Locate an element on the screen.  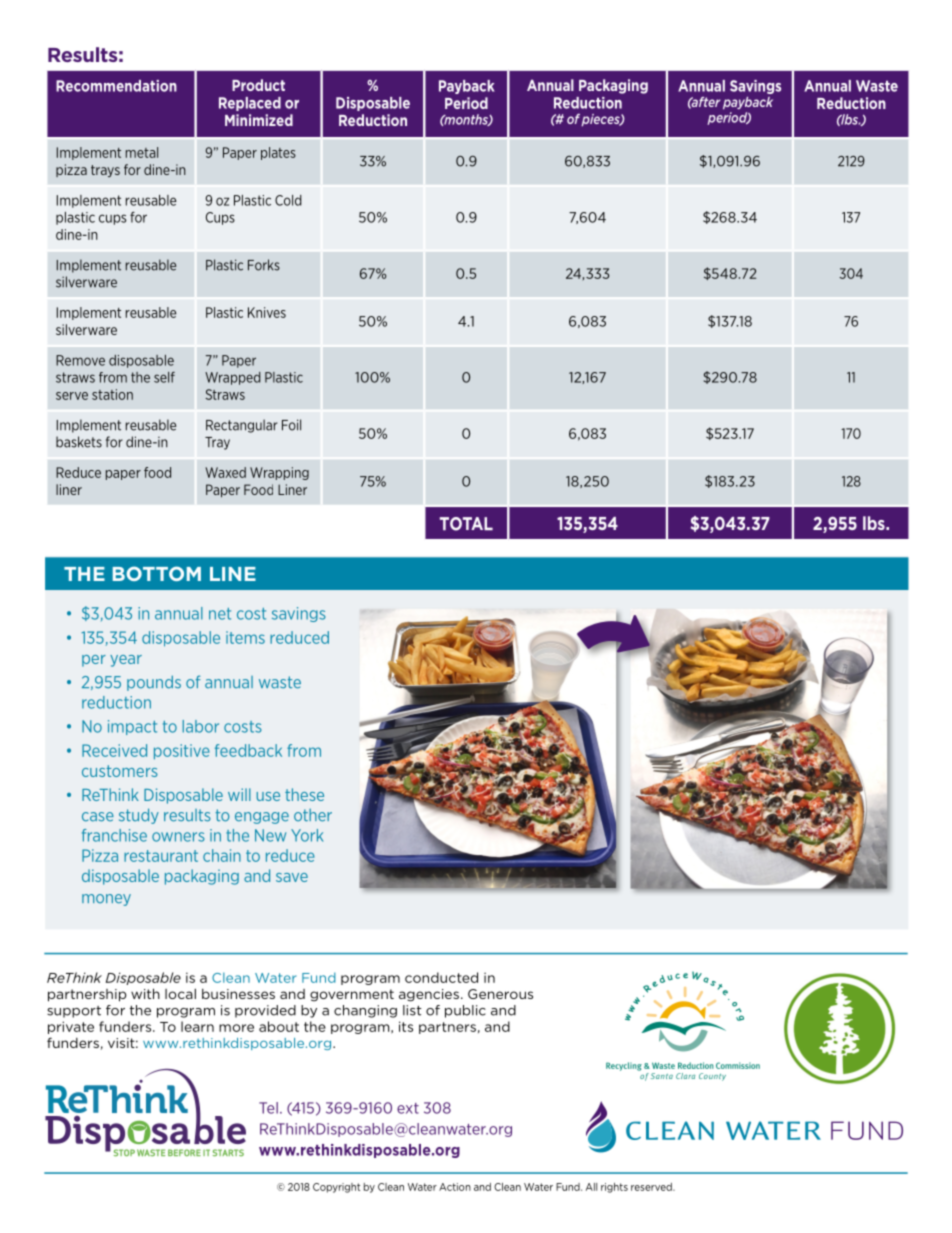
metal is located at coordinates (142, 152).
